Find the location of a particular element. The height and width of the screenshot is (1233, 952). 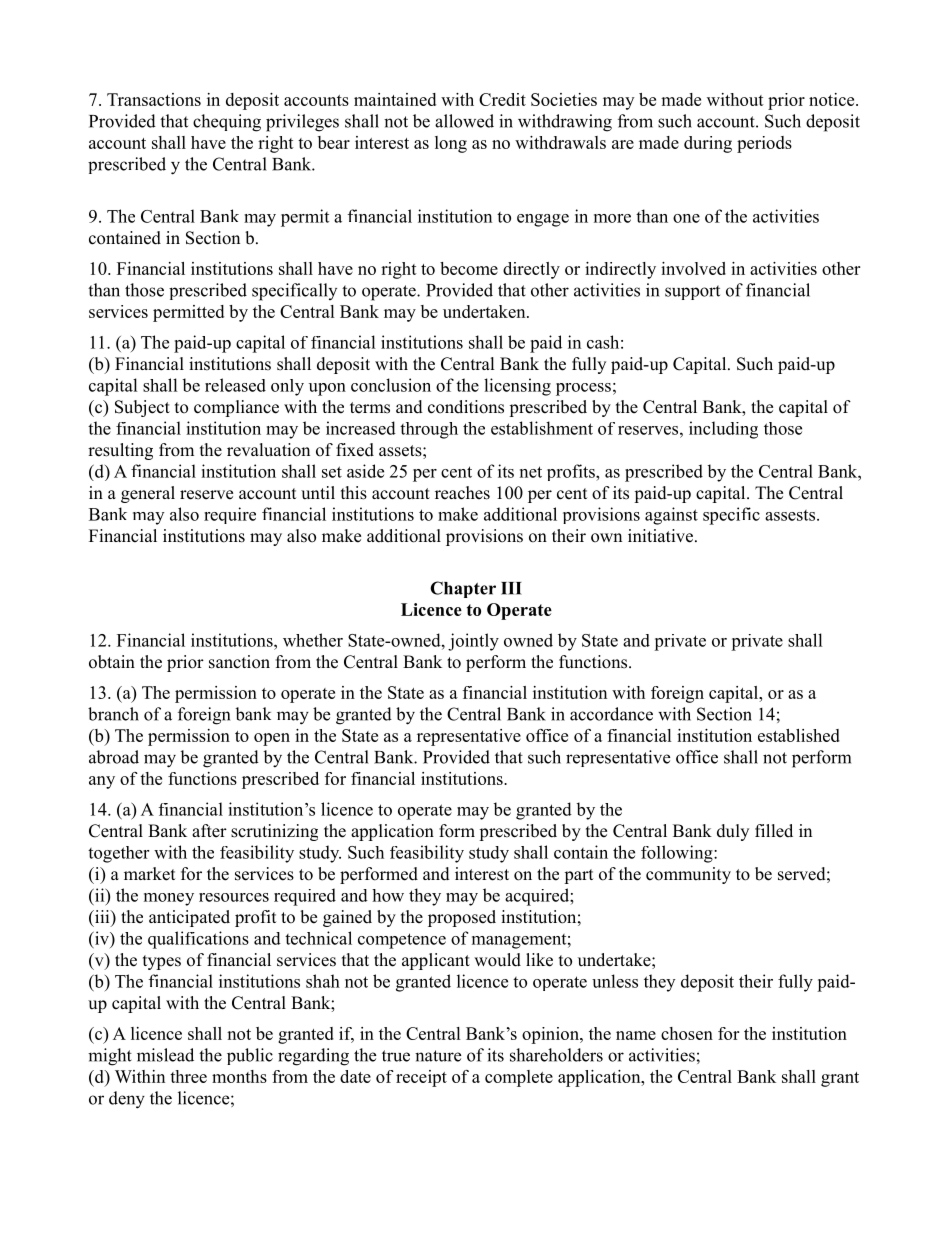

nature is located at coordinates (438, 1056).
